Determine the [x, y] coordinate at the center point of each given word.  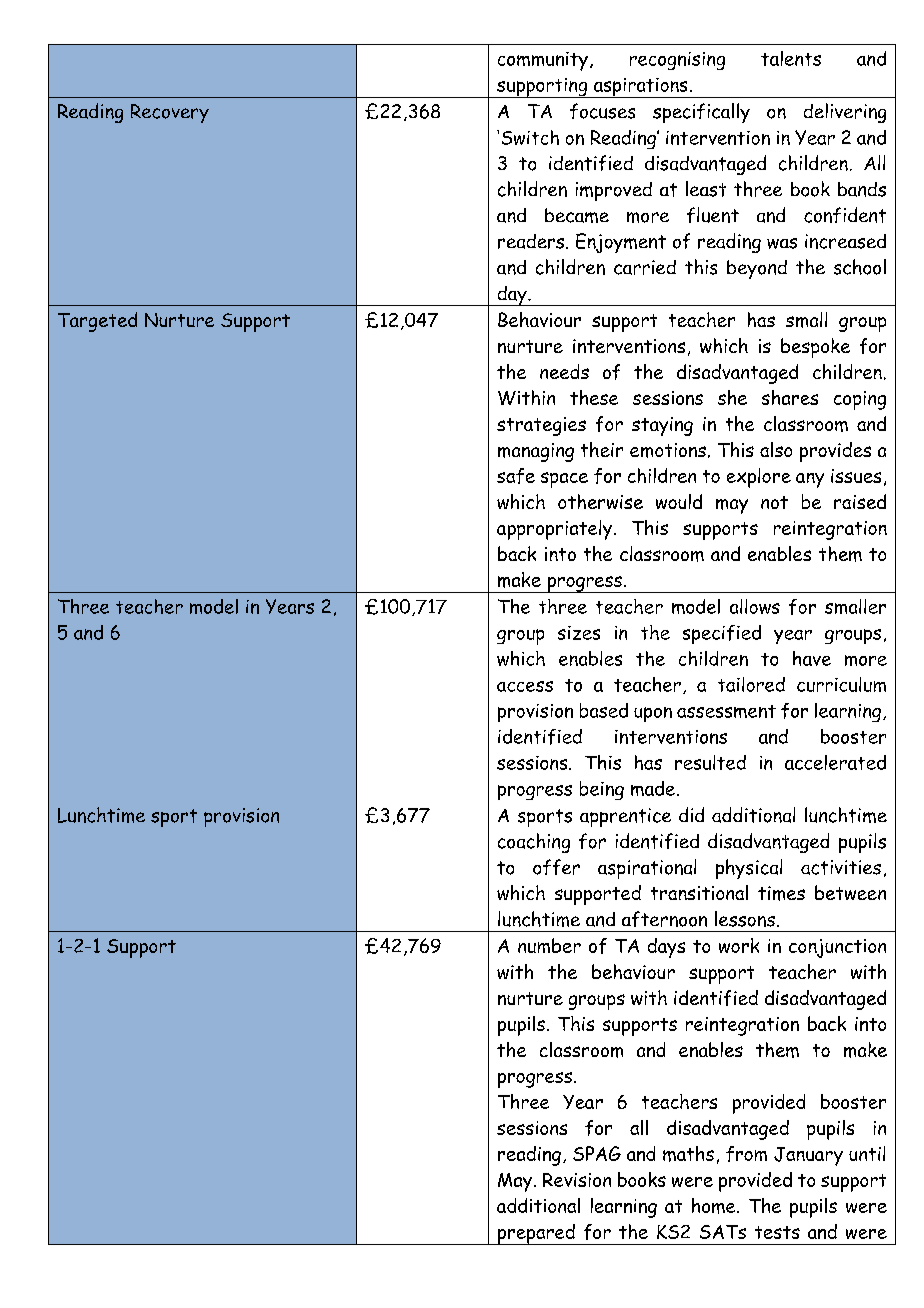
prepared [536, 1234]
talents [791, 58]
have [812, 658]
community [543, 61]
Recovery [170, 113]
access [525, 686]
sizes [579, 633]
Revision [577, 1180]
